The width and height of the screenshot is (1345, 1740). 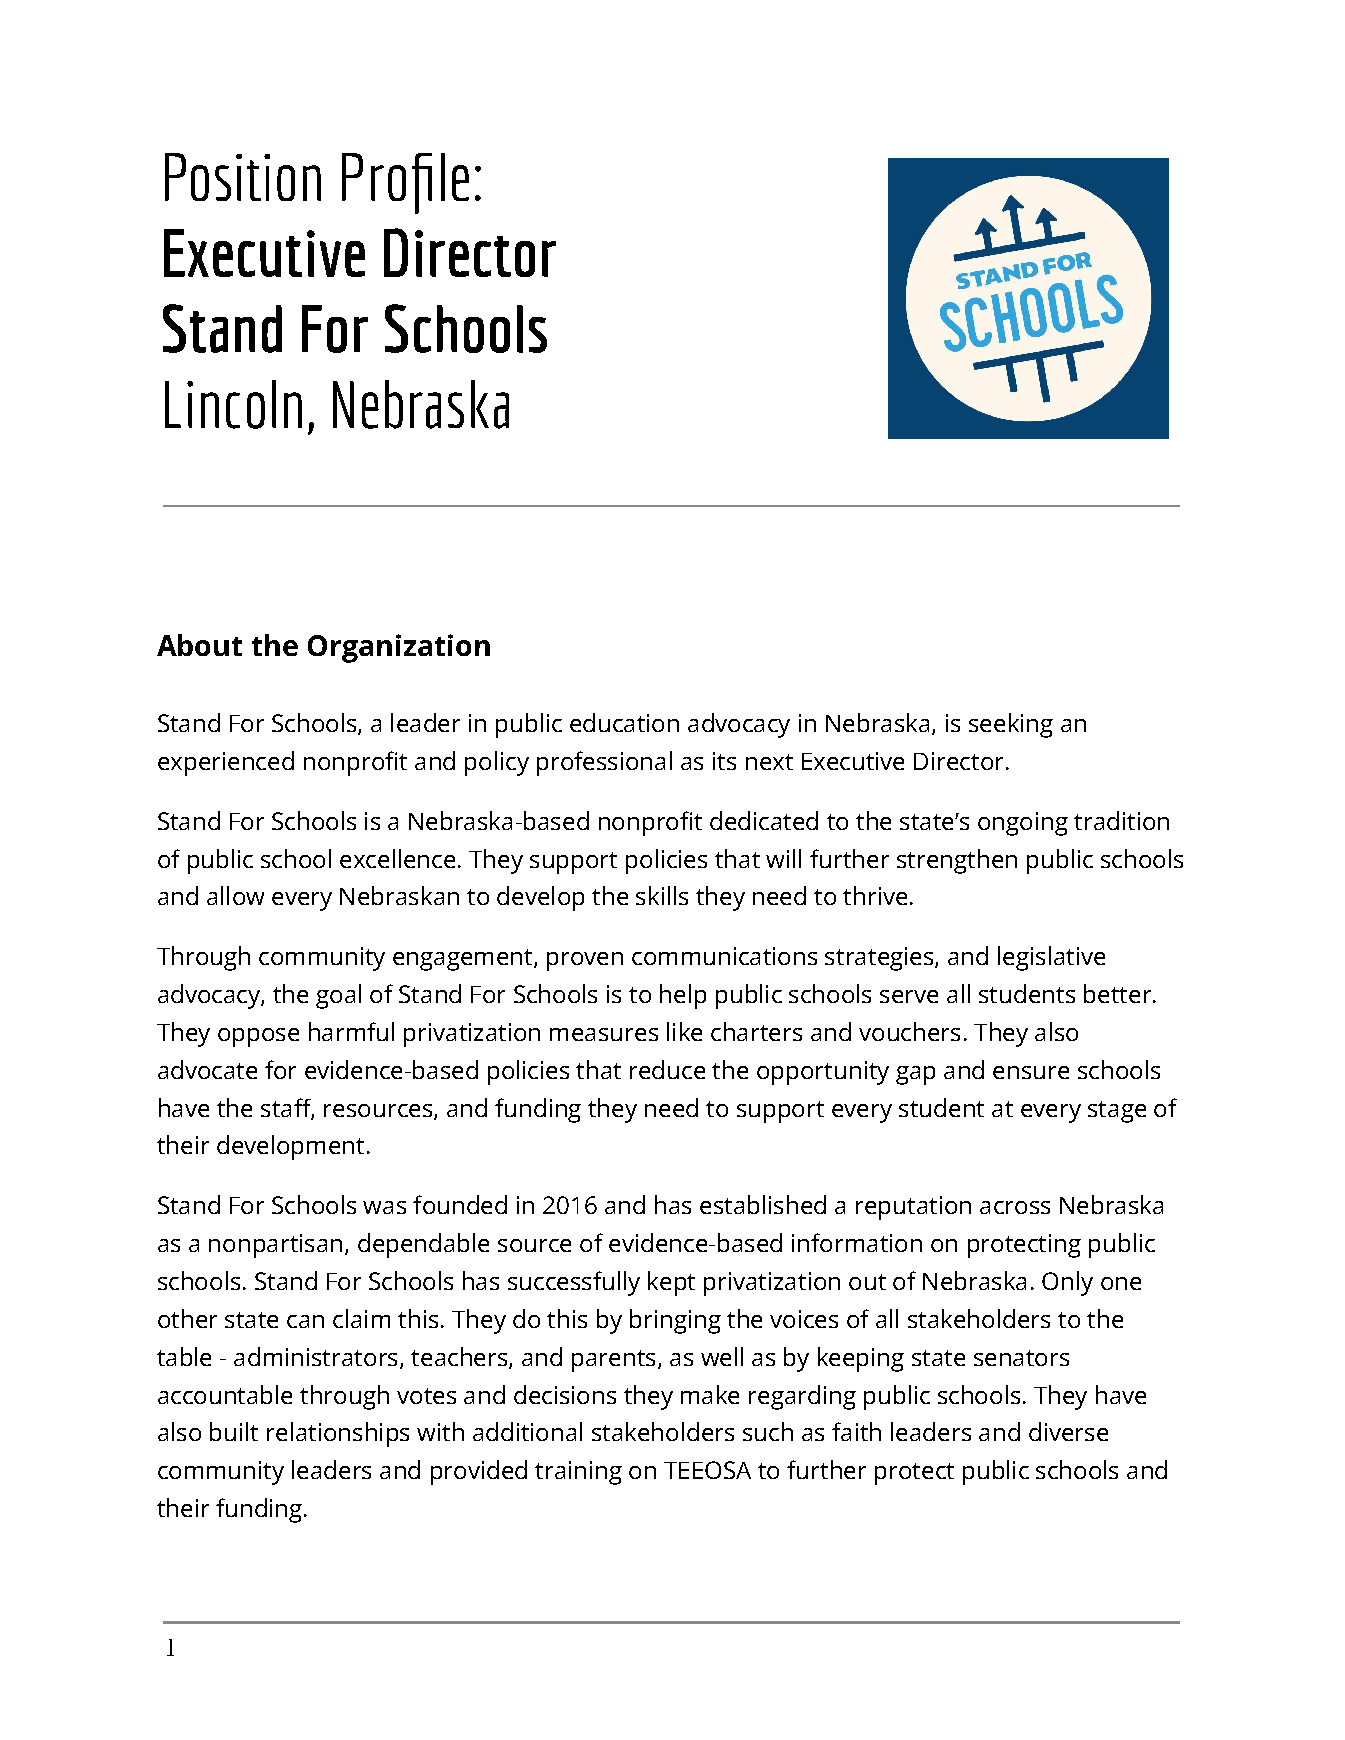 What do you see at coordinates (199, 645) in the screenshot?
I see `About` at bounding box center [199, 645].
